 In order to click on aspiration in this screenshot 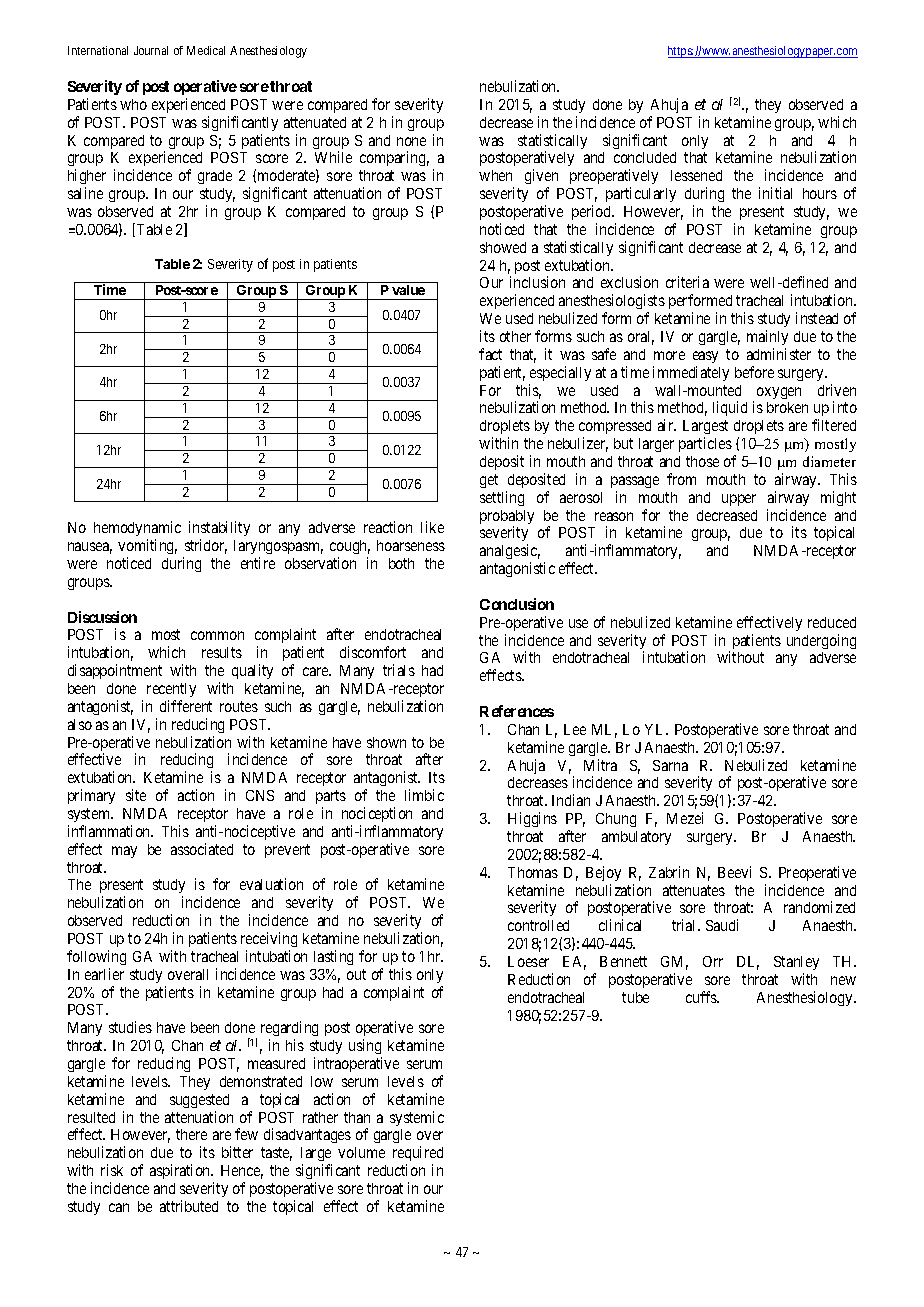, I will do `click(181, 1171)`.
